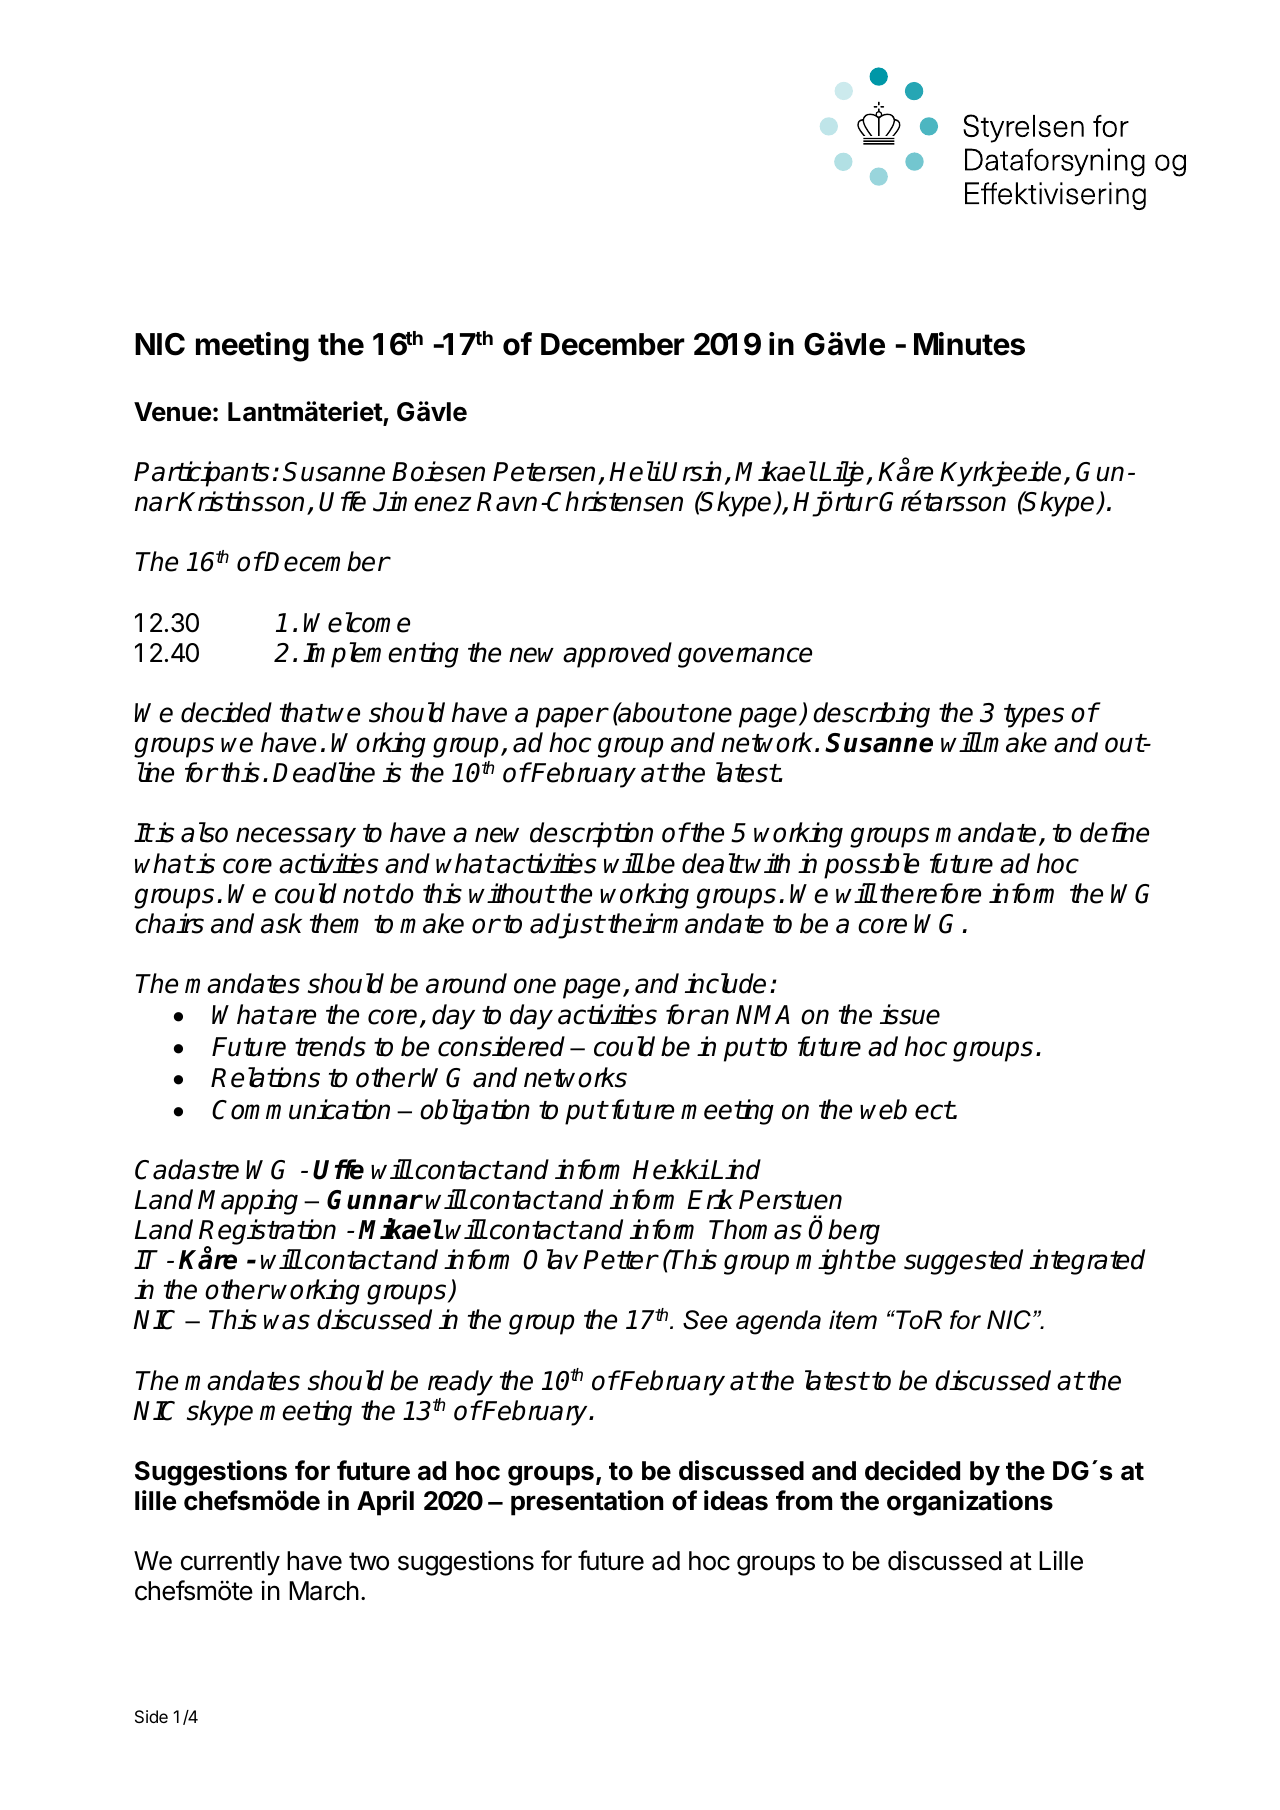 The width and height of the page is (1280, 1810). What do you see at coordinates (587, 1503) in the page?
I see `presentation` at bounding box center [587, 1503].
